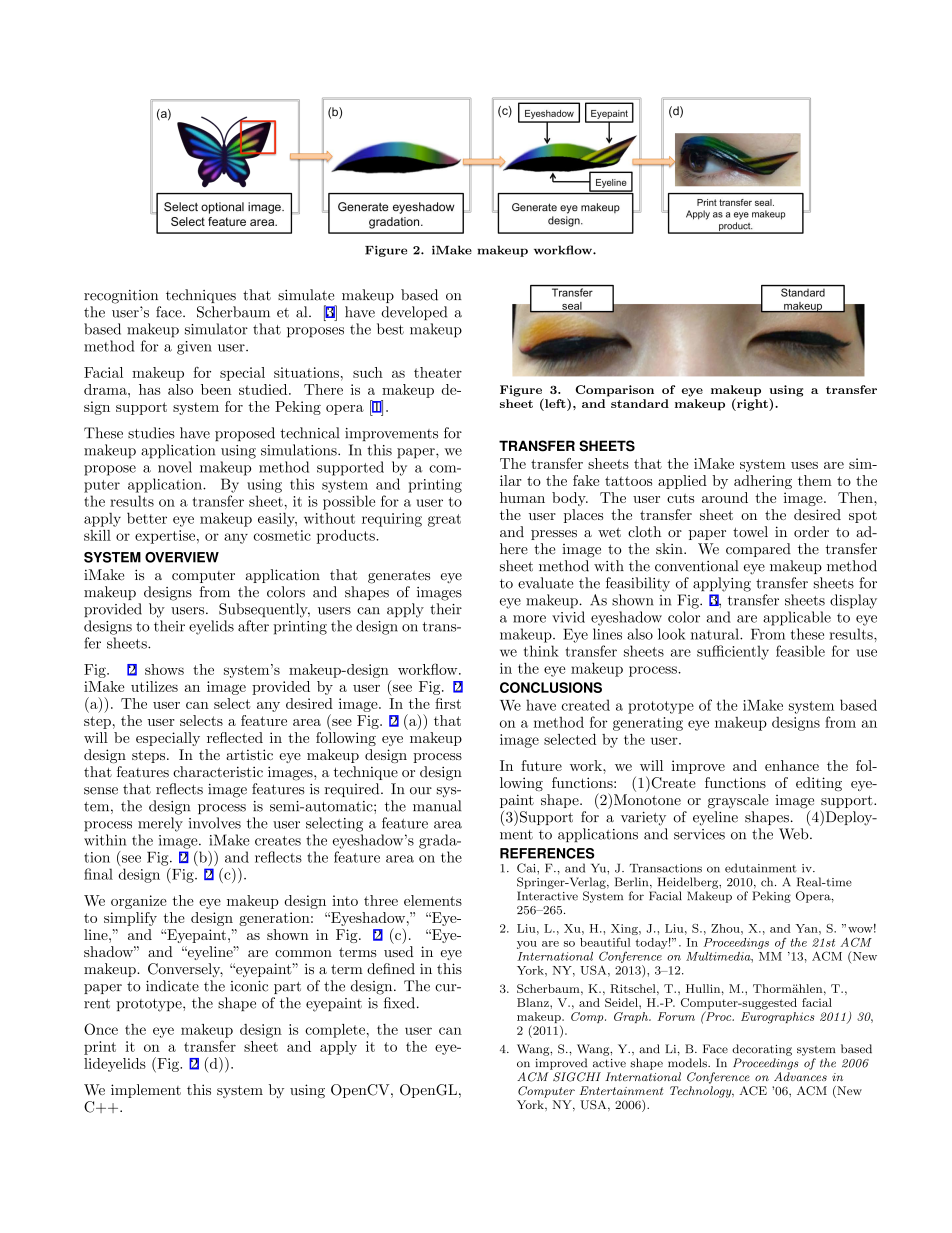 This document has height=1233, width=952. I want to click on organize, so click(139, 902).
